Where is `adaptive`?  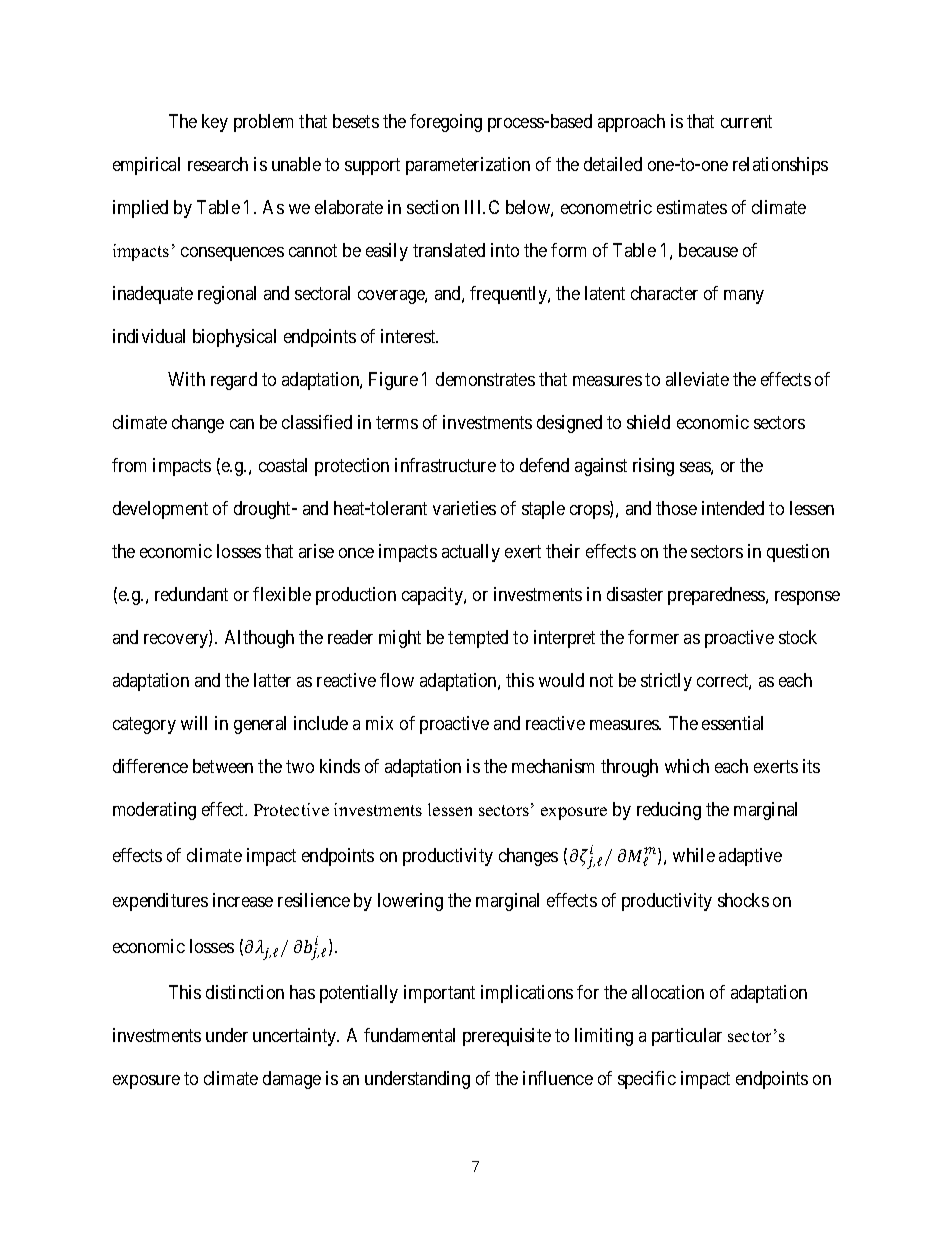 adaptive is located at coordinates (750, 857).
